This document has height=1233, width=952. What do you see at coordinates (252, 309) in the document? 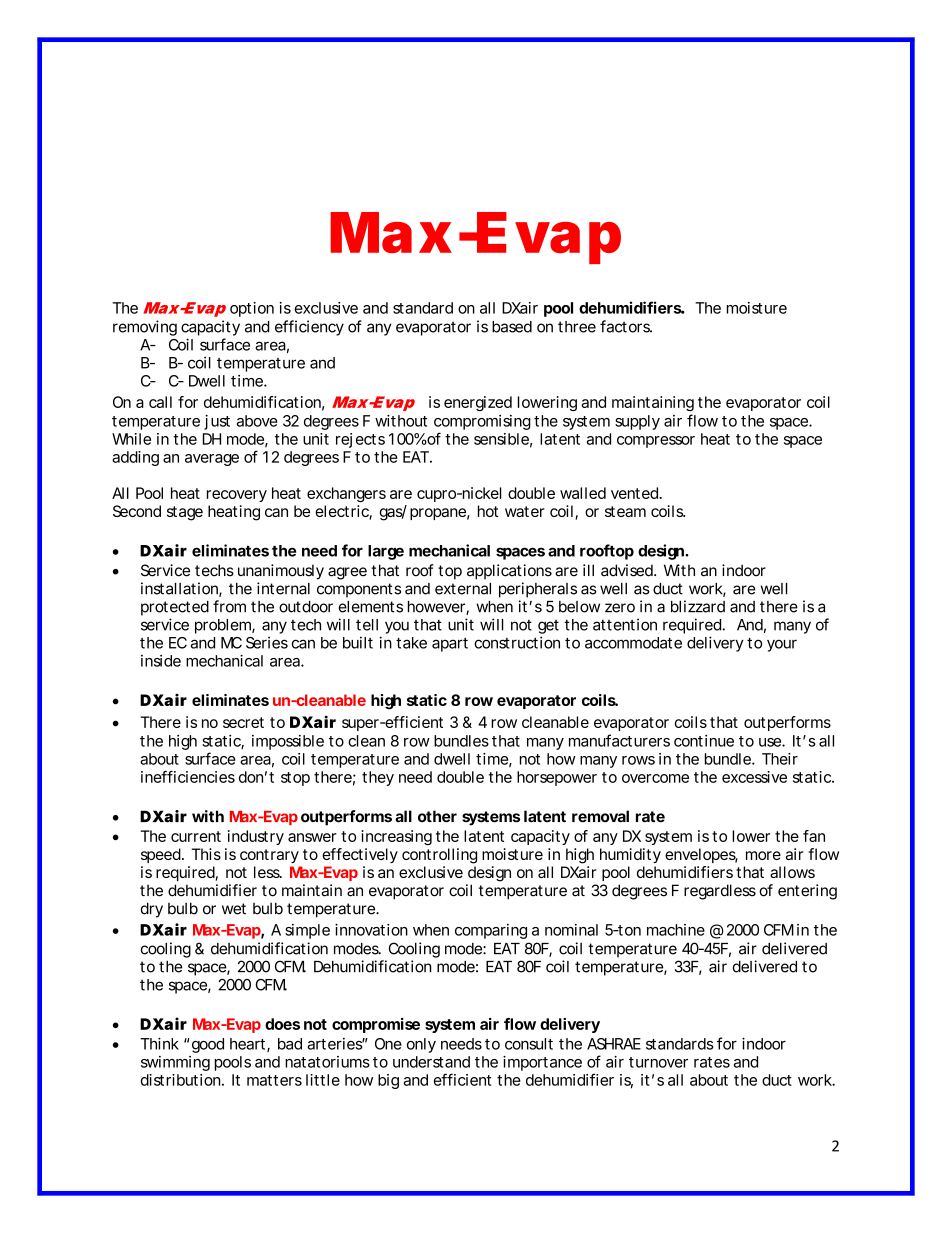
I see `option` at bounding box center [252, 309].
